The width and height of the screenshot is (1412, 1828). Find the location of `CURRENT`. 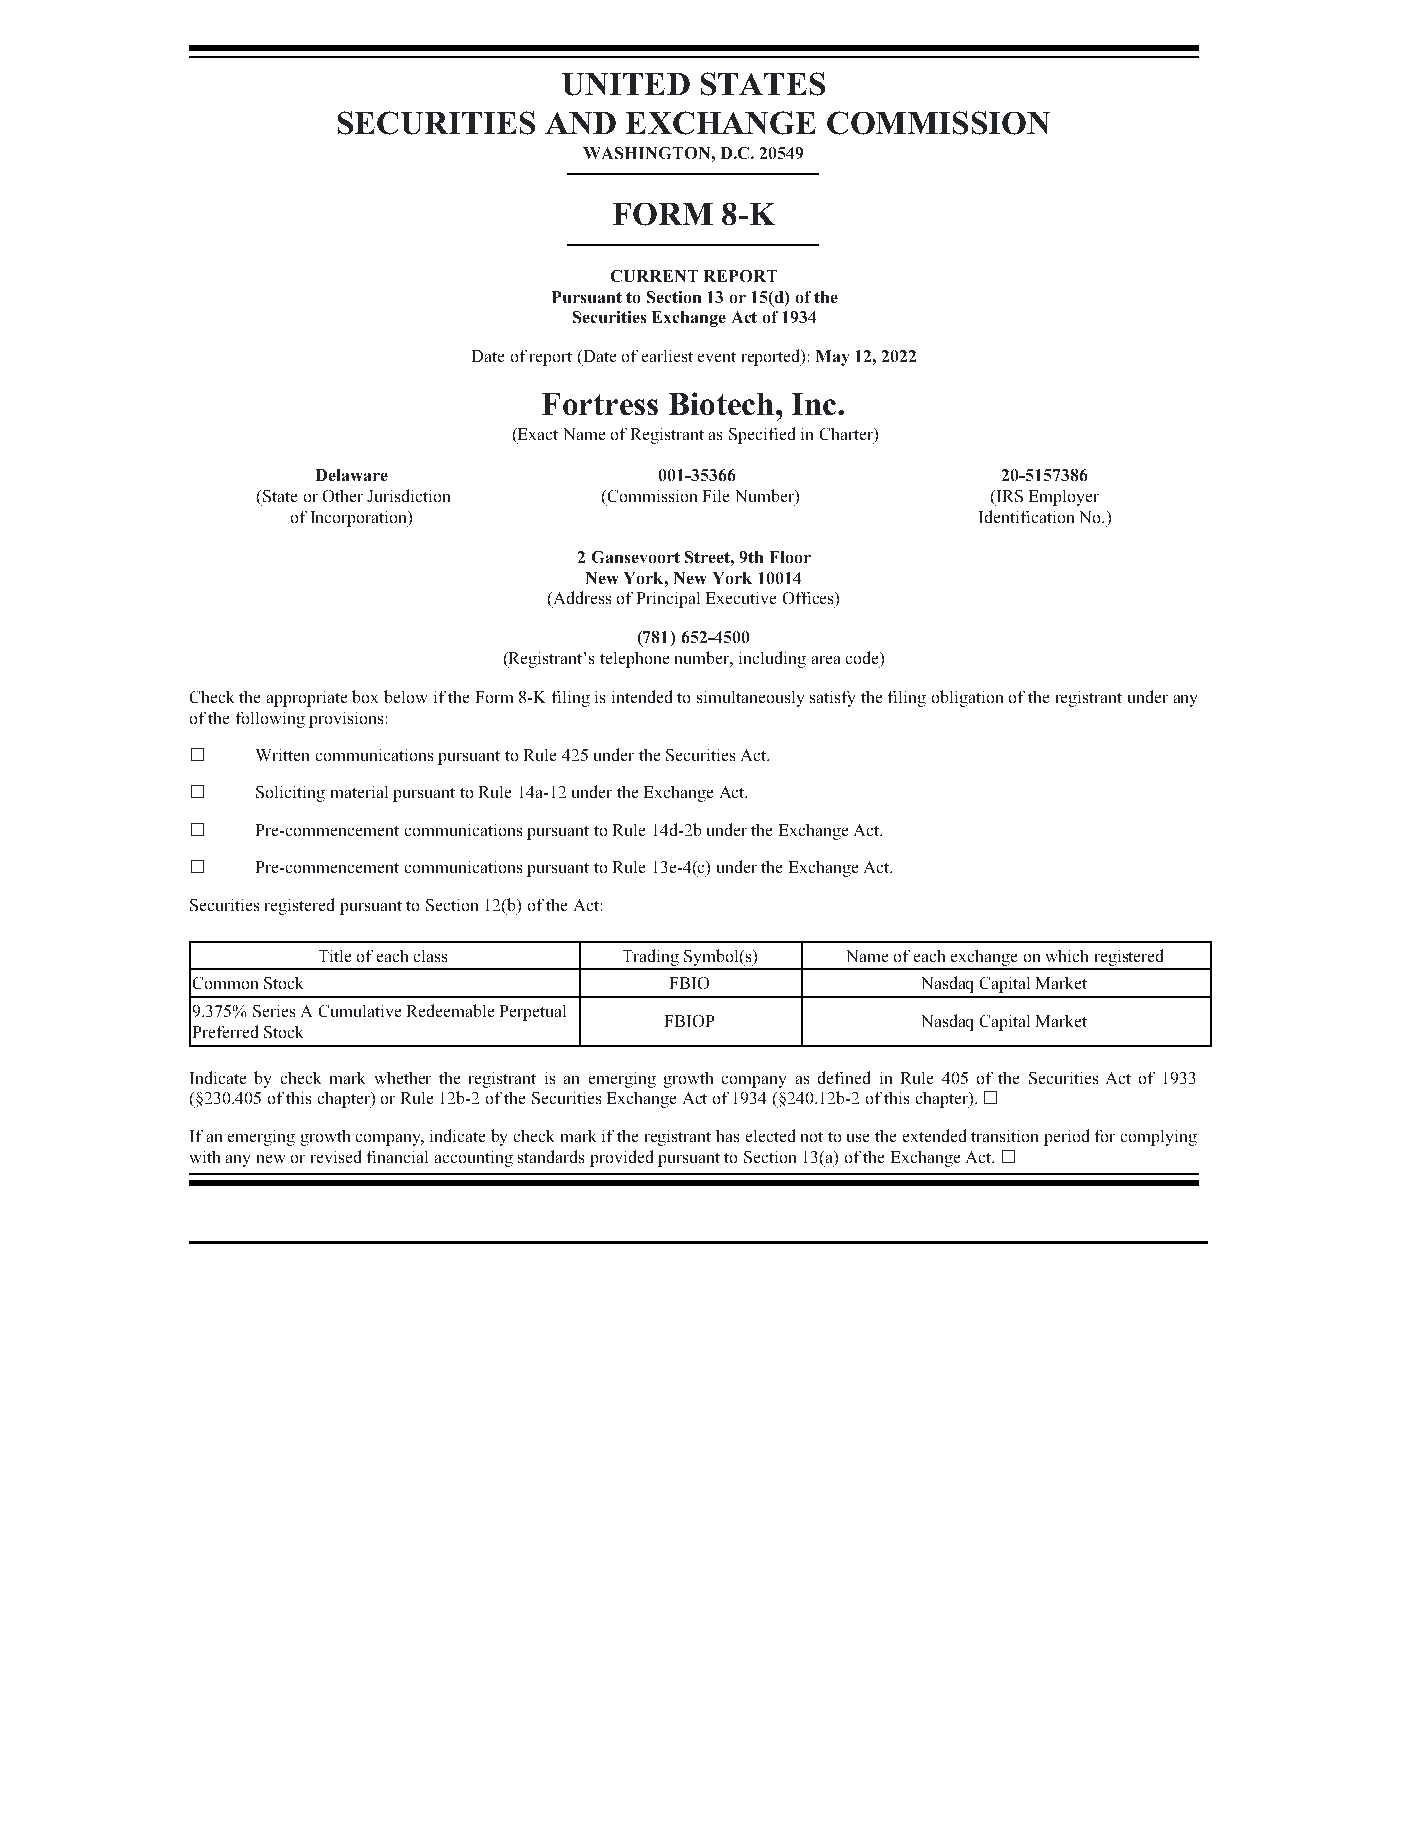

CURRENT is located at coordinates (654, 276).
